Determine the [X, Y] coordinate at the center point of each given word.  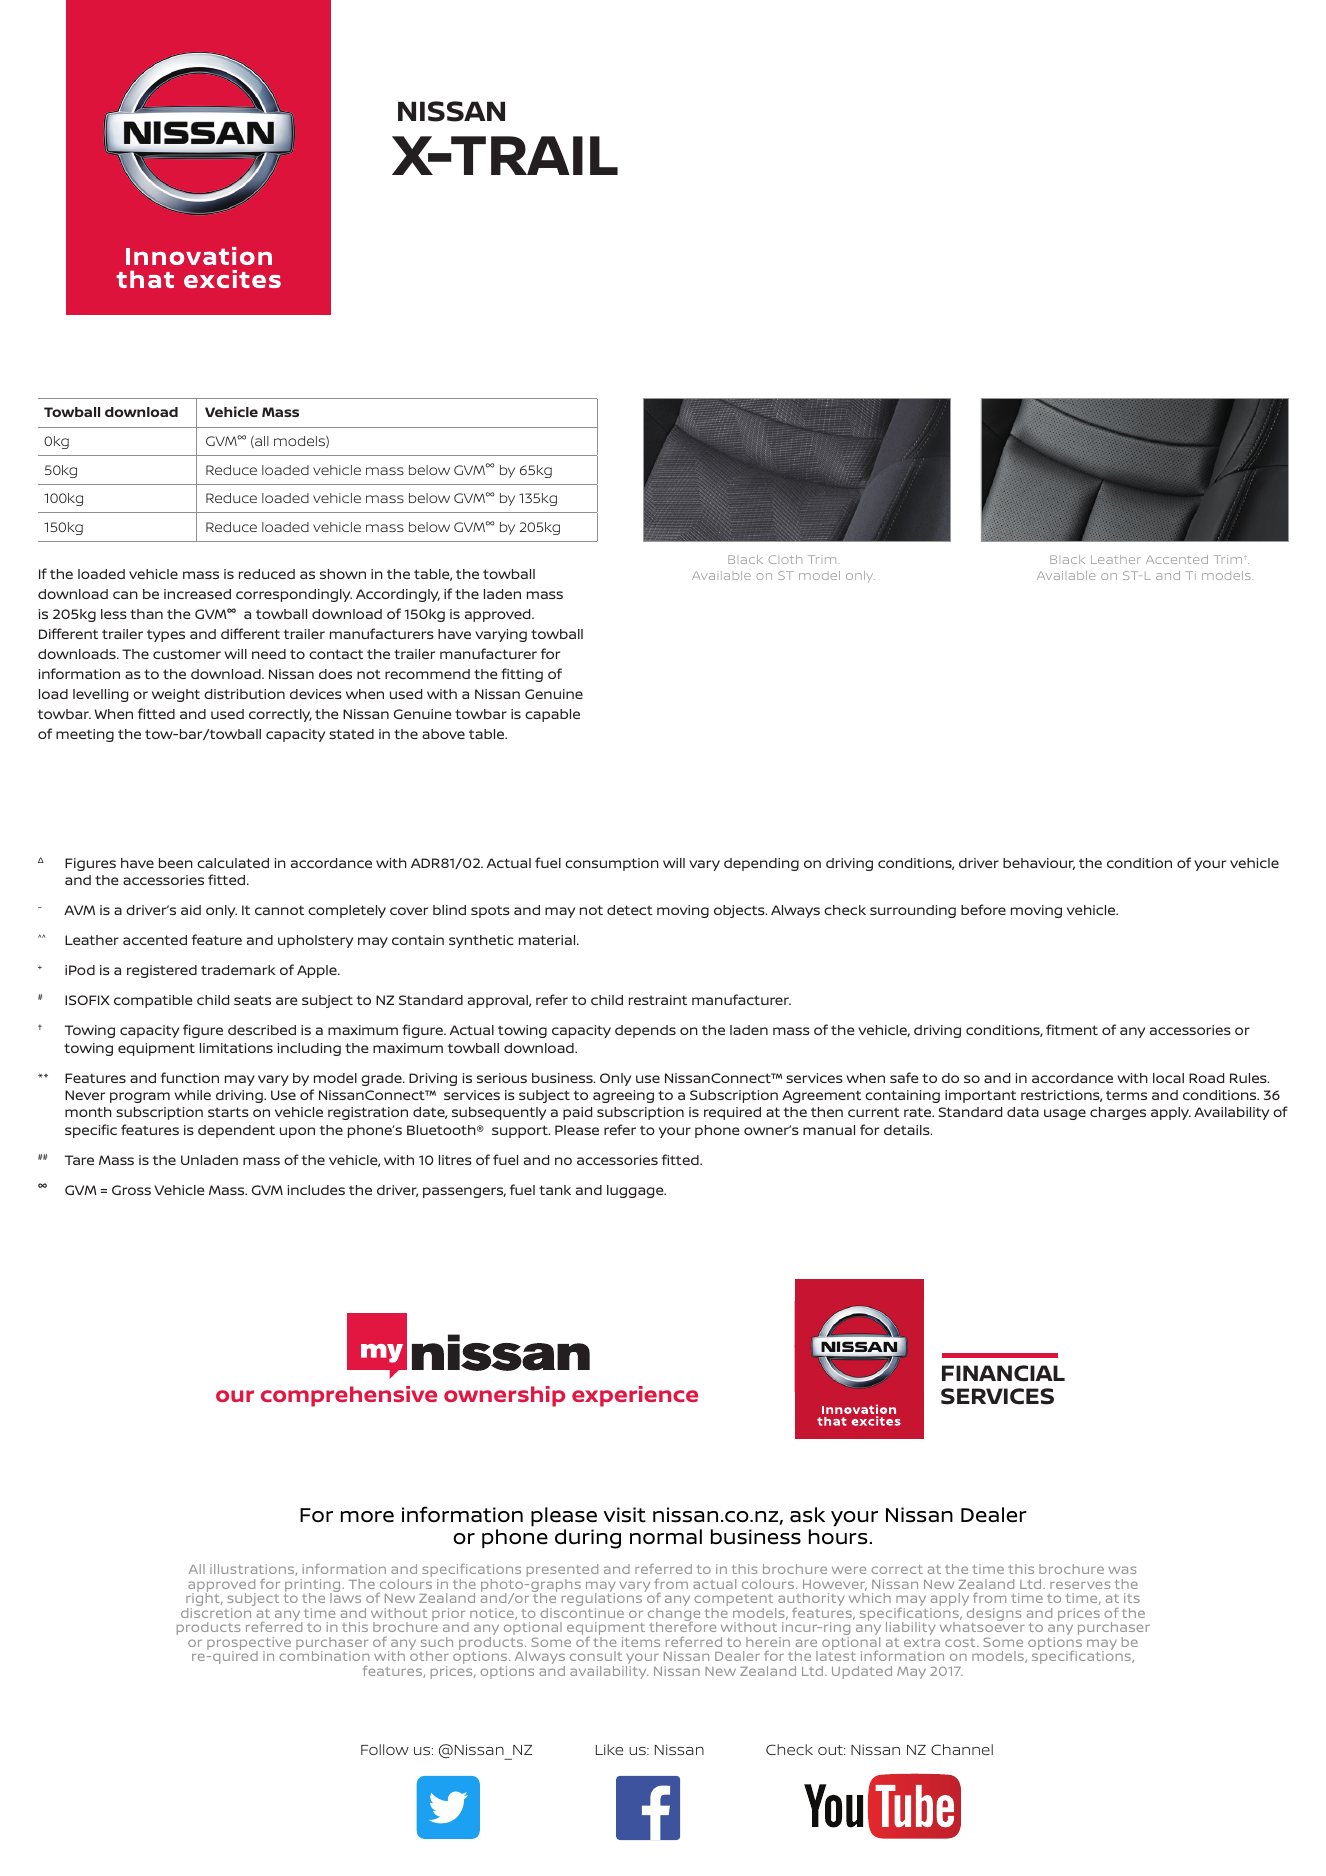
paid [577, 1113]
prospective [249, 1644]
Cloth [785, 559]
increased [197, 594]
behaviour [1039, 864]
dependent [236, 1131]
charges [1118, 1113]
